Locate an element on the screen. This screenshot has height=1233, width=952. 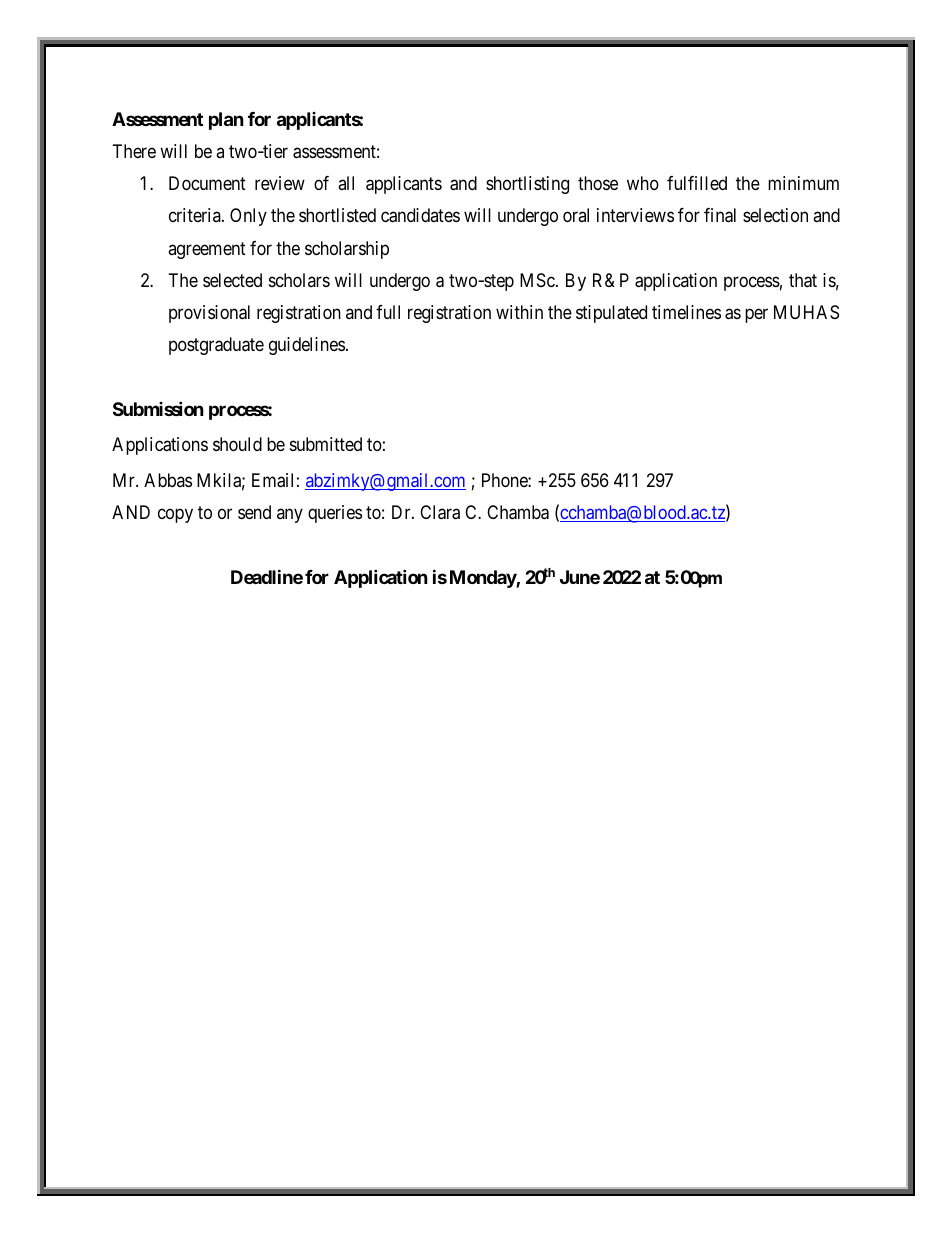
final is located at coordinates (720, 215).
